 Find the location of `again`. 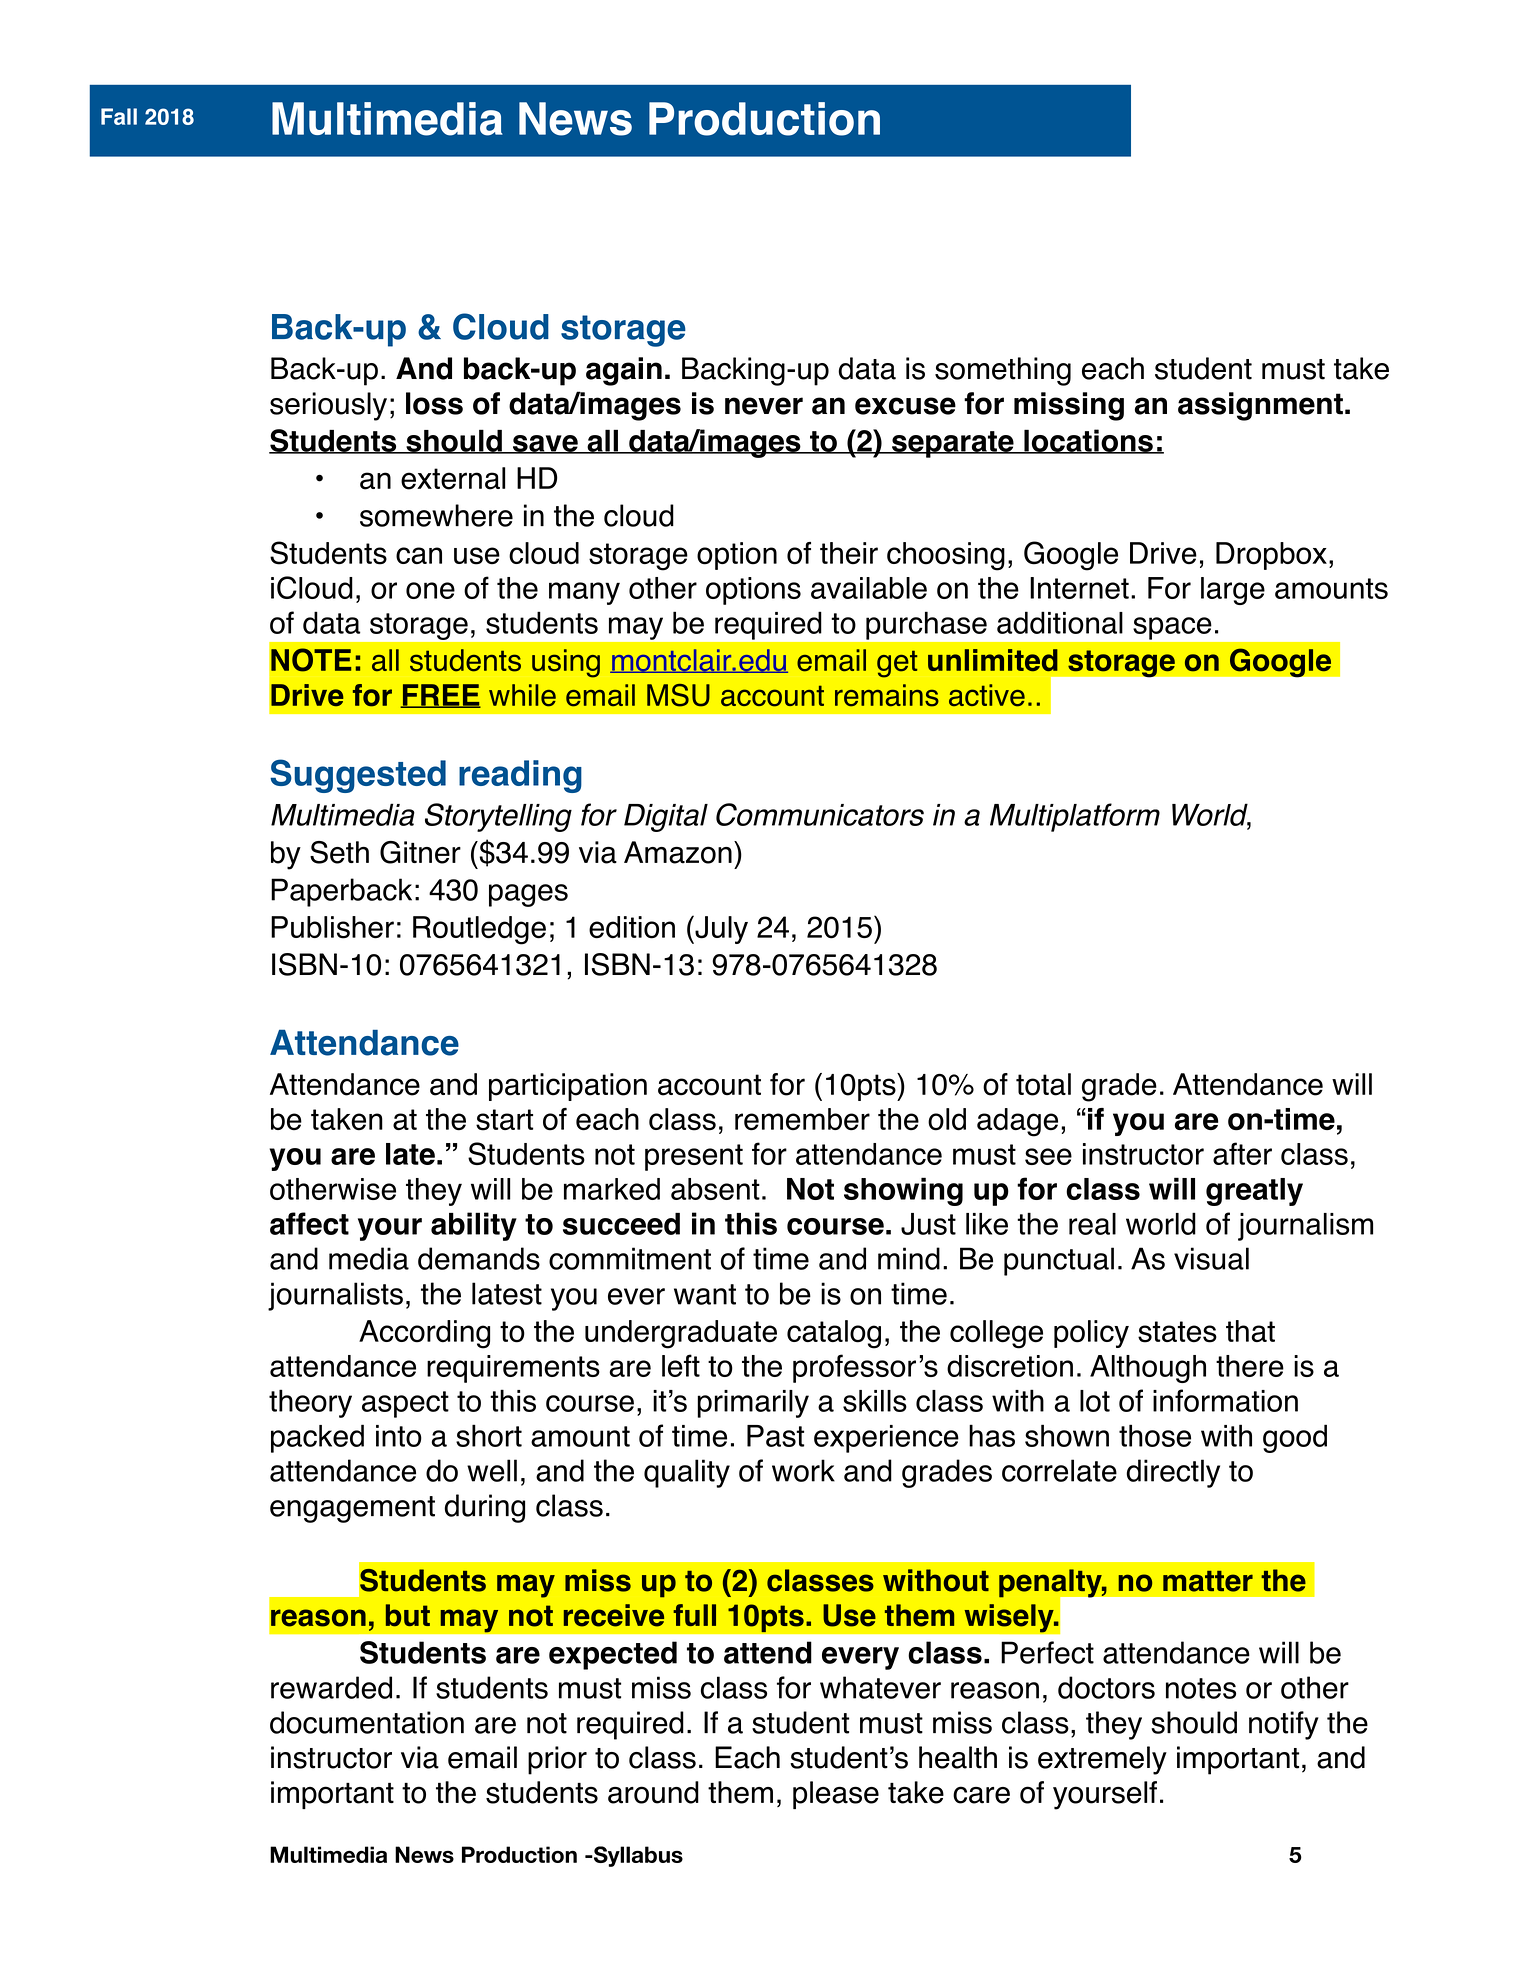

again is located at coordinates (624, 371).
